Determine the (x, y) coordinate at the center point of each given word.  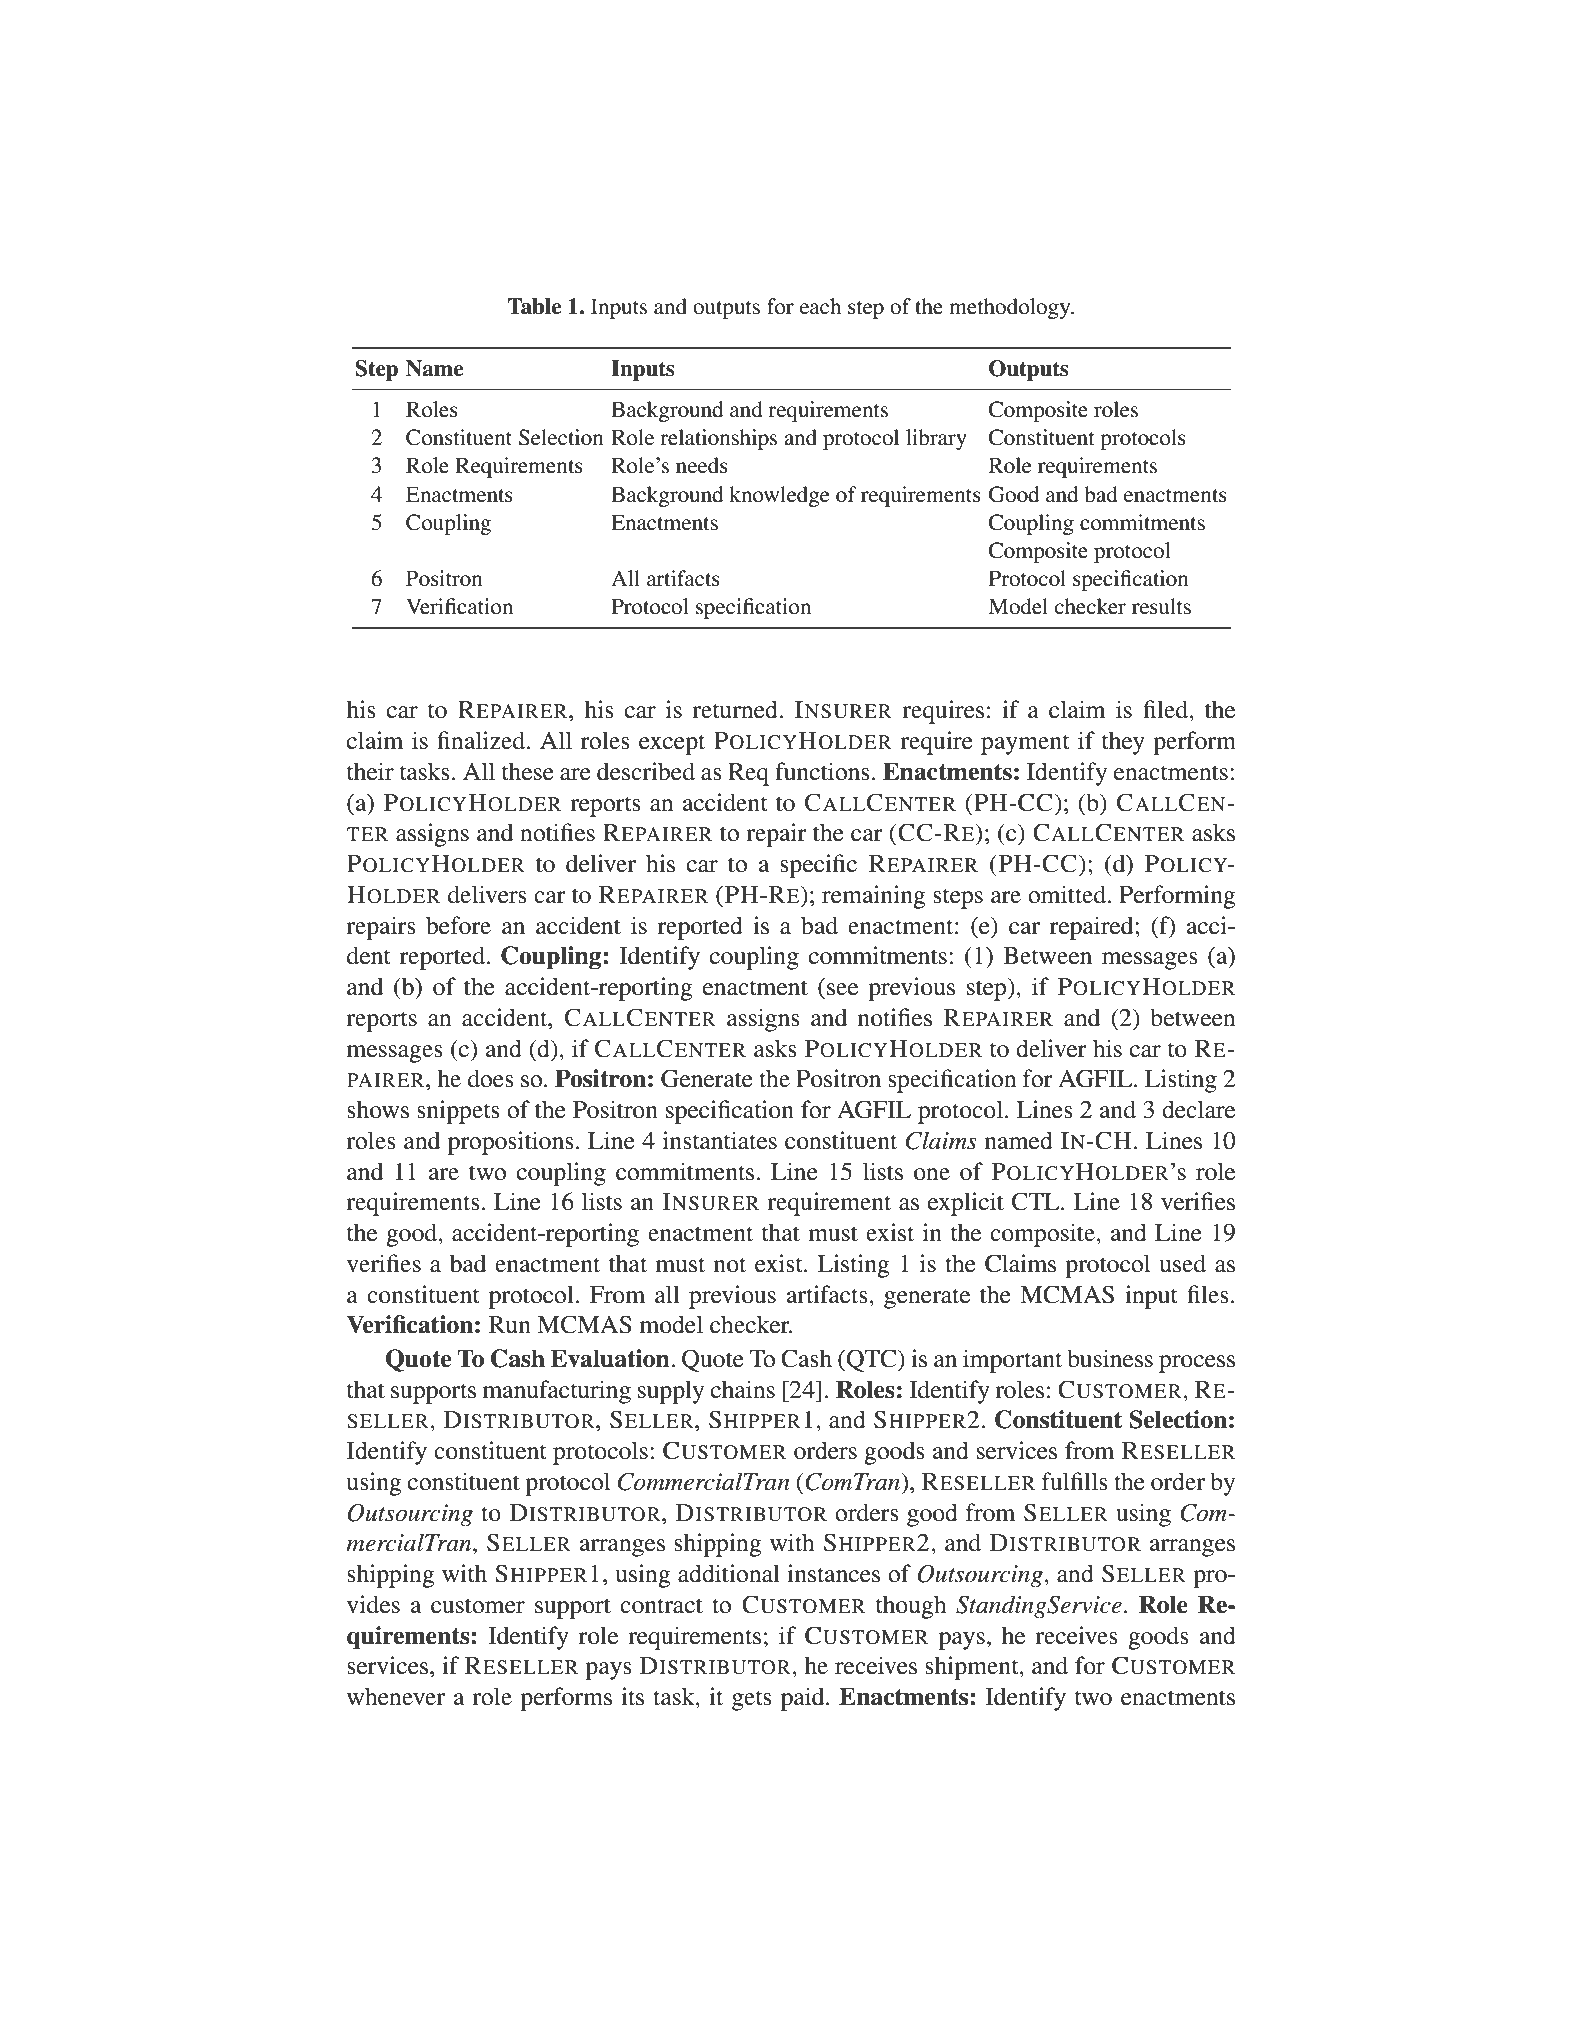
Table (534, 306)
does (491, 1078)
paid (804, 1699)
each (820, 306)
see (842, 989)
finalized (482, 740)
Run (510, 1325)
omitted (1068, 894)
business (1110, 1358)
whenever (396, 1696)
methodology (1011, 308)
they (1123, 743)
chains (743, 1389)
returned (736, 709)
